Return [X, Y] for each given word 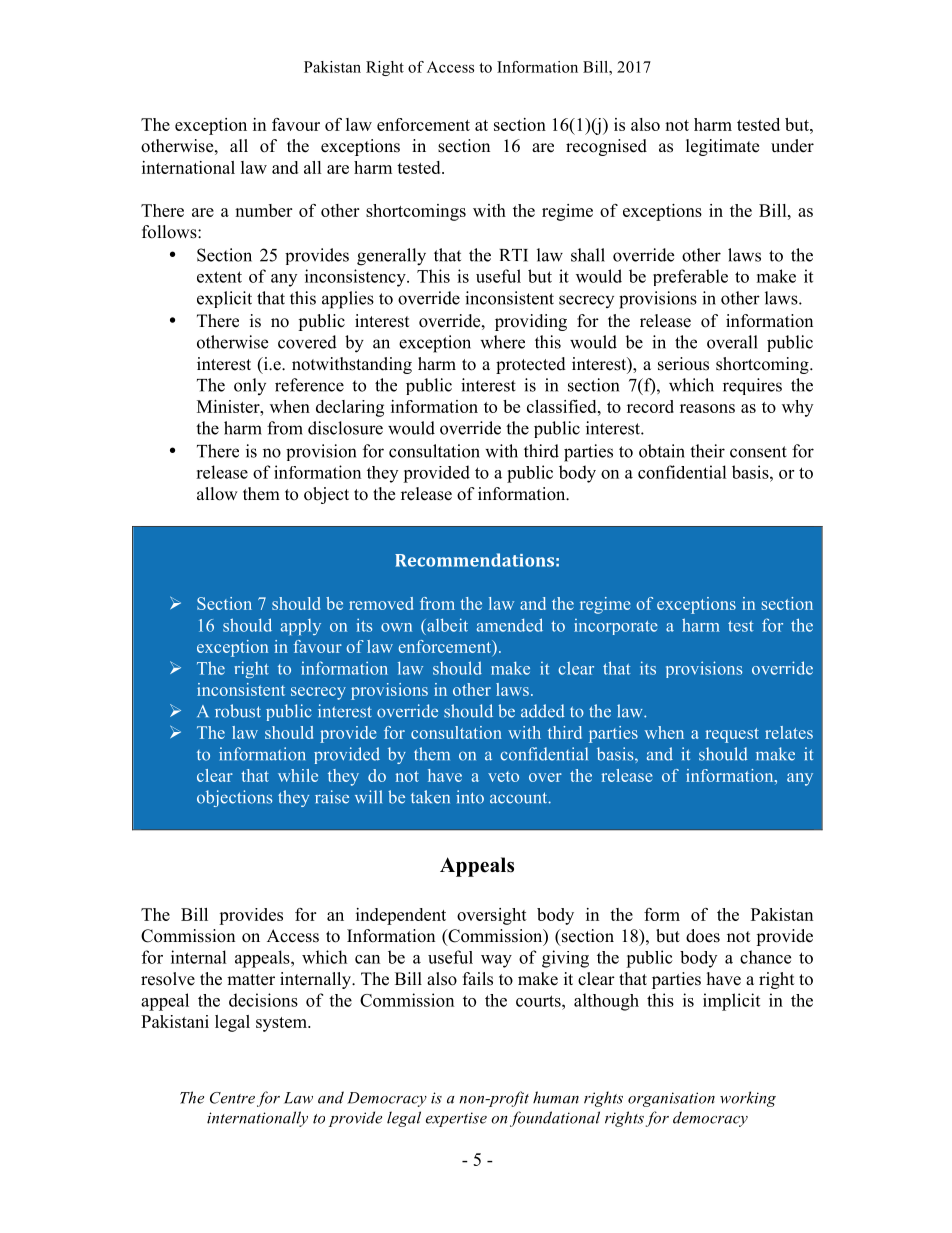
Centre [232, 1098]
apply [301, 627]
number [263, 210]
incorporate [616, 627]
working [748, 1099]
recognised [606, 147]
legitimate [722, 147]
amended [510, 625]
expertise [456, 1119]
